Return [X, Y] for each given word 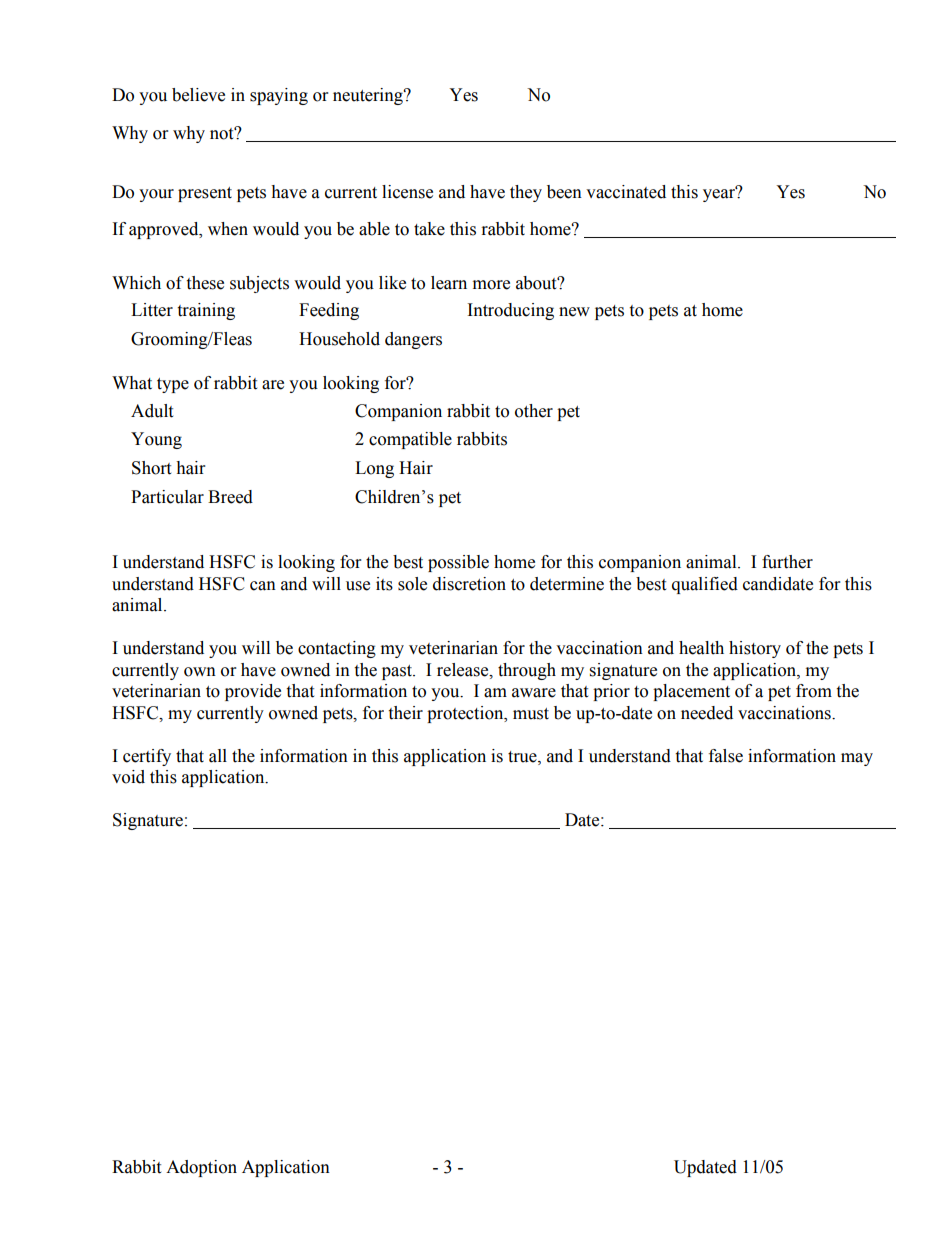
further [787, 562]
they [526, 193]
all [218, 756]
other [534, 411]
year [720, 194]
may [857, 759]
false [726, 756]
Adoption [201, 1168]
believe [198, 95]
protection [466, 714]
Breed [230, 497]
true [523, 757]
